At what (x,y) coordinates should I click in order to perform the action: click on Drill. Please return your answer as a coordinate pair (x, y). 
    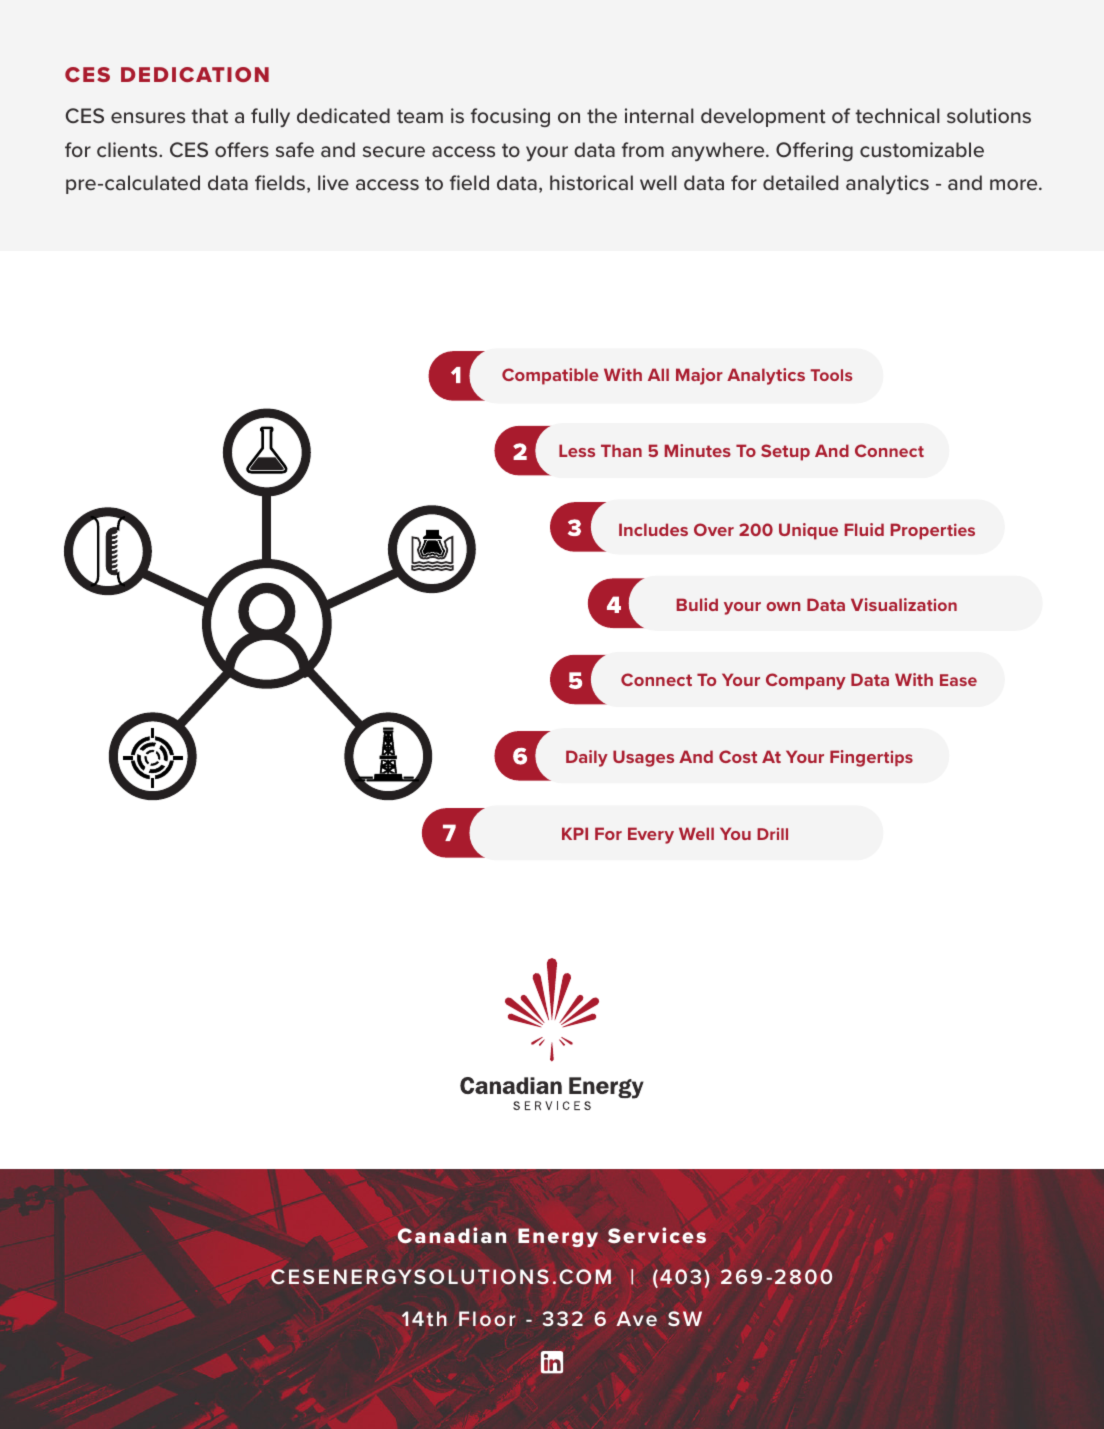
    Looking at the image, I should click on (772, 834).
